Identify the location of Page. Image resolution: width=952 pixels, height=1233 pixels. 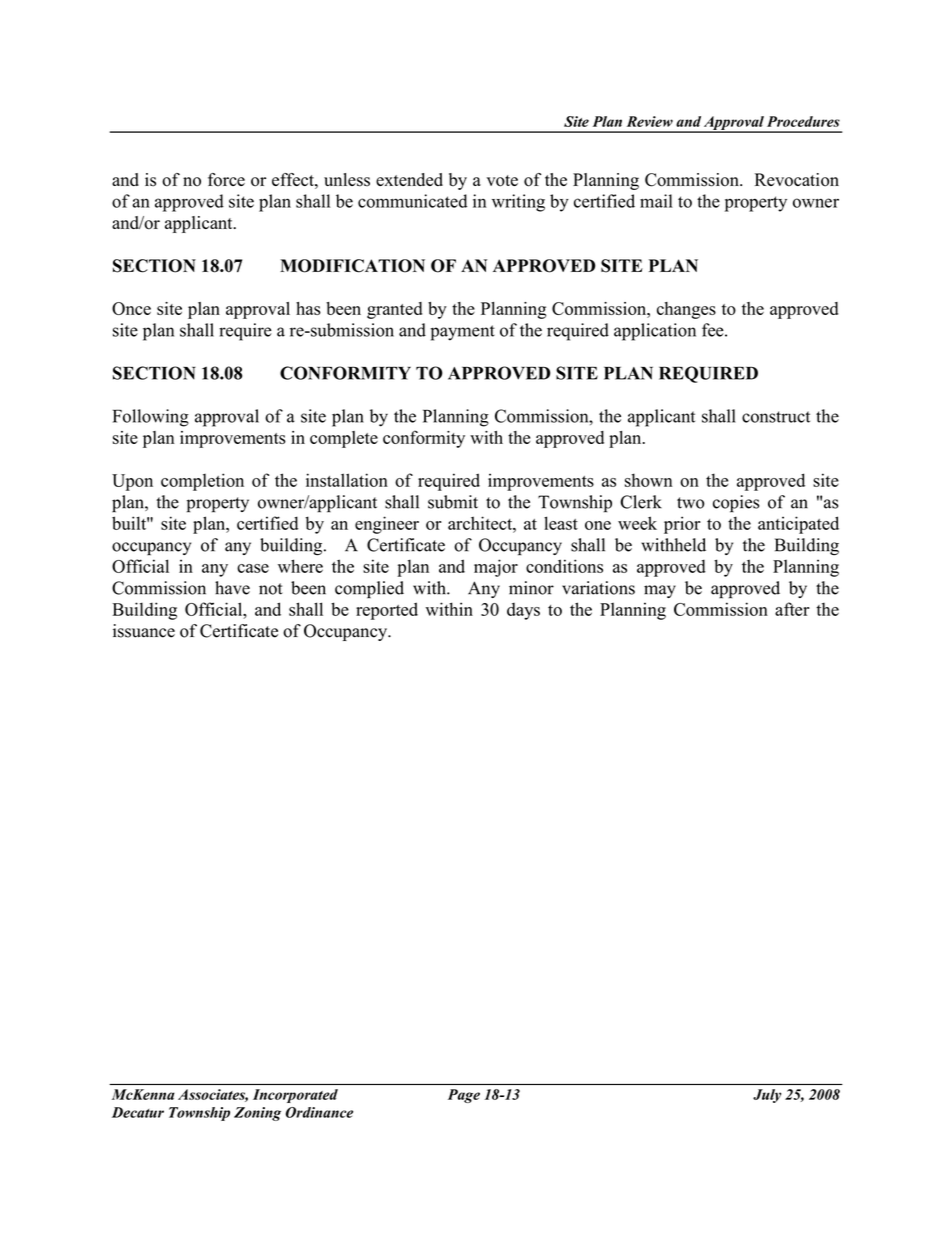
(464, 1096).
